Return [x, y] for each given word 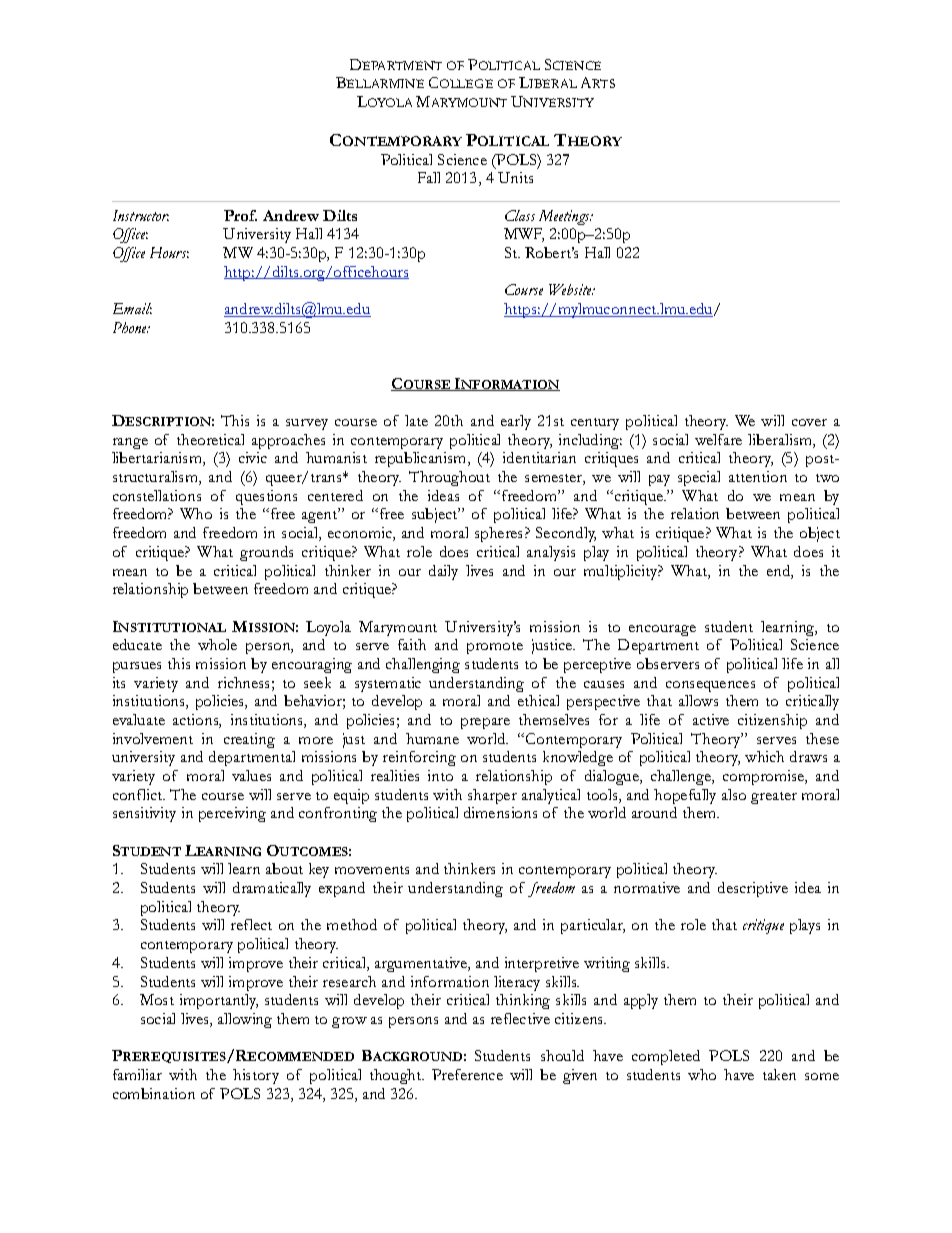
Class [520, 215]
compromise [765, 777]
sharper [492, 796]
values [251, 775]
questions [266, 497]
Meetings [566, 217]
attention [758, 476]
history [256, 1076]
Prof [240, 215]
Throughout [449, 478]
